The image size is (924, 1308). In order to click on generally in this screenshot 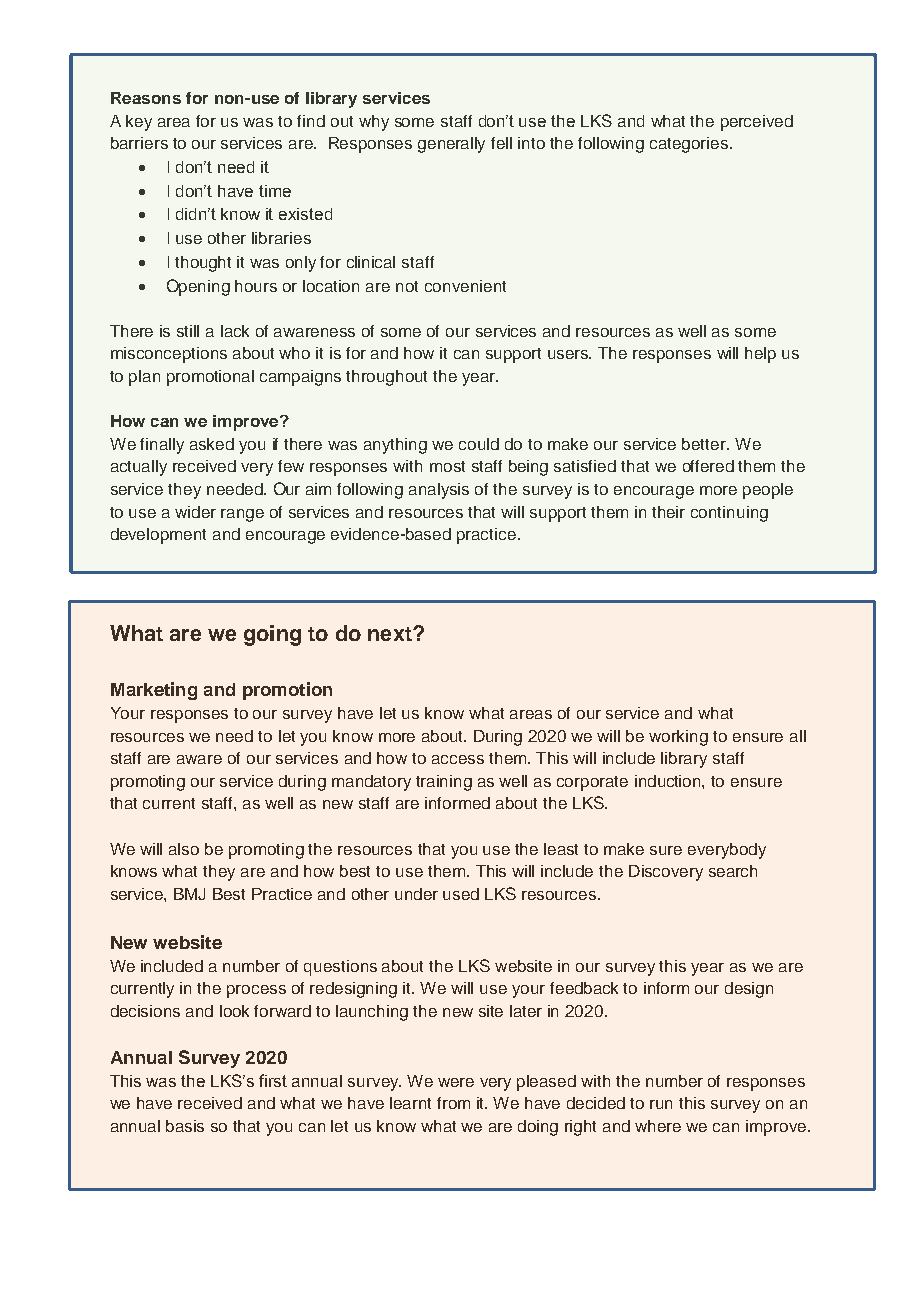, I will do `click(451, 145)`.
